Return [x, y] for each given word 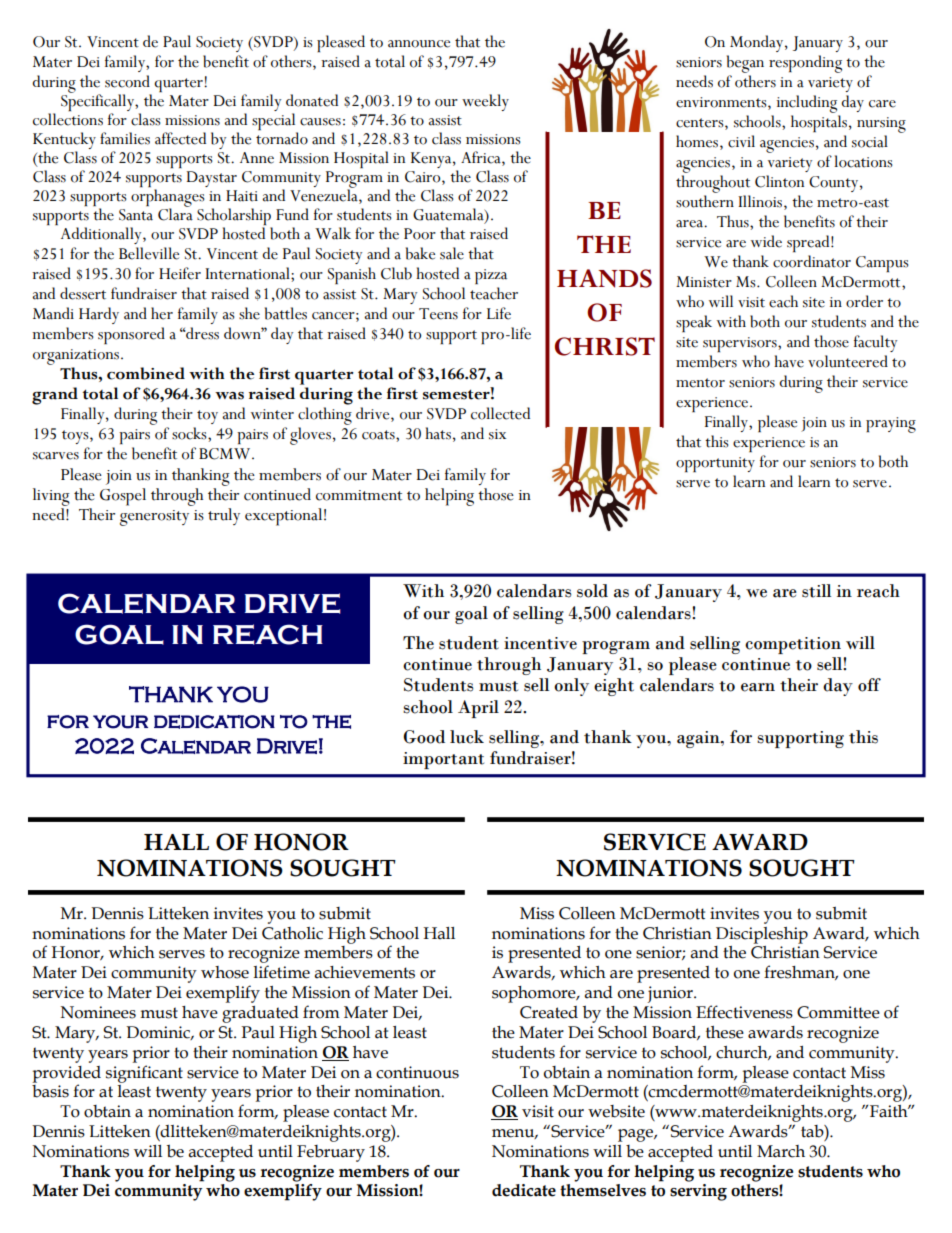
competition [793, 645]
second [127, 81]
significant [144, 1074]
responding [805, 64]
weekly [485, 102]
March [781, 1151]
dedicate [524, 1190]
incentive [540, 643]
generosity [154, 518]
